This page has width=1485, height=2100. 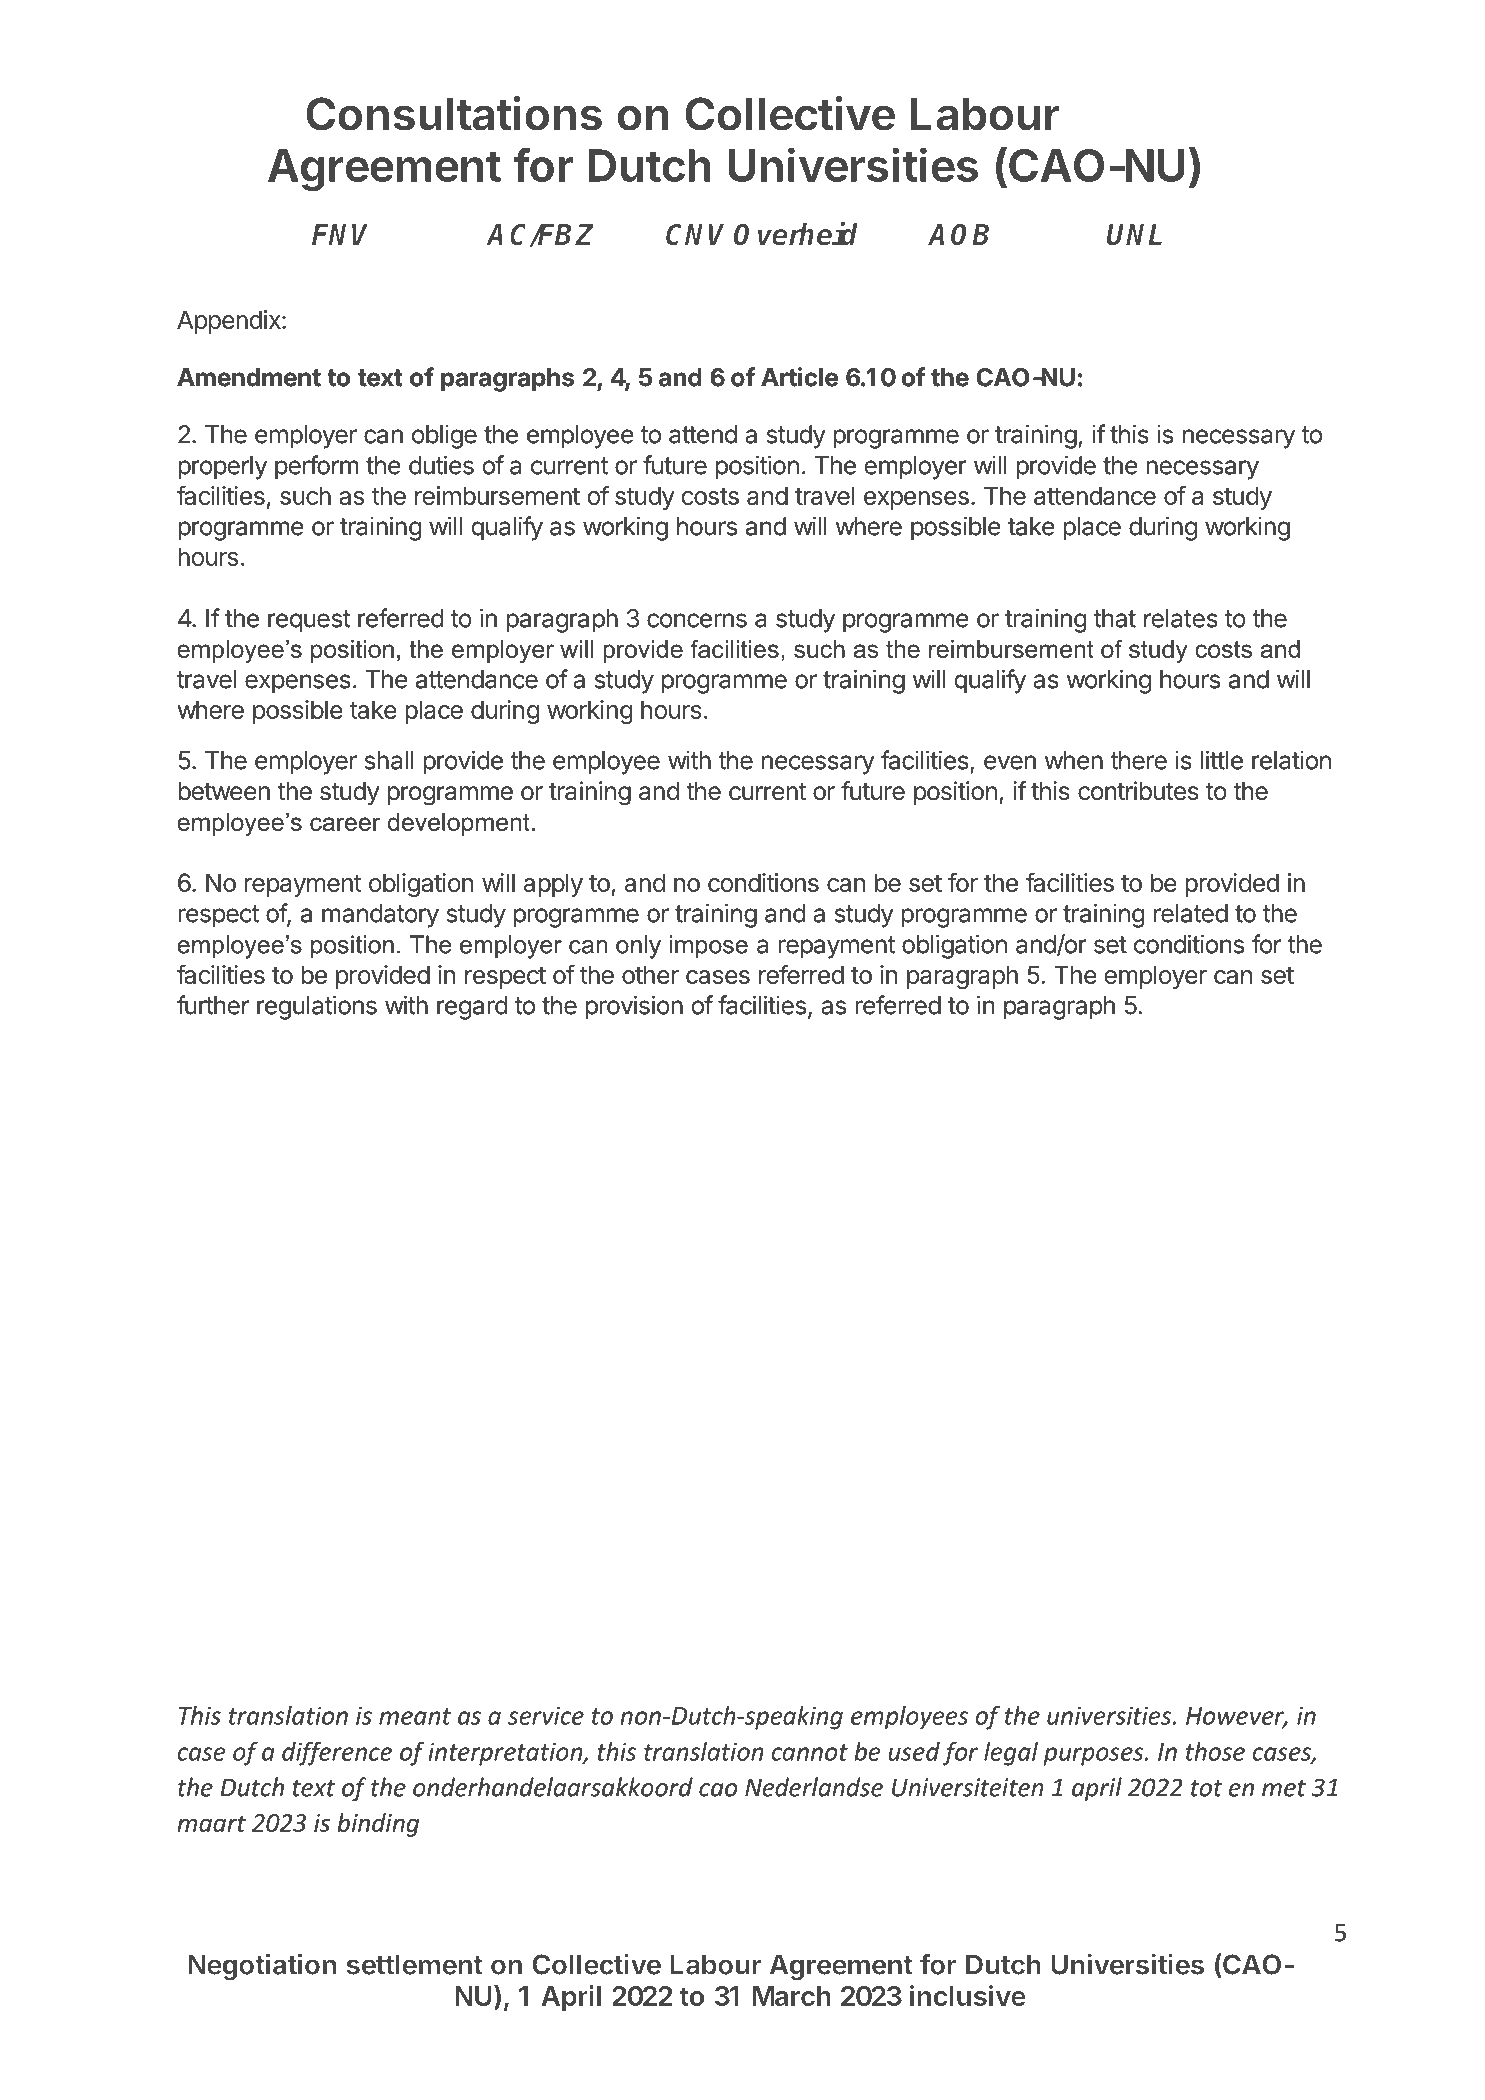 I want to click on Article, so click(x=799, y=377).
